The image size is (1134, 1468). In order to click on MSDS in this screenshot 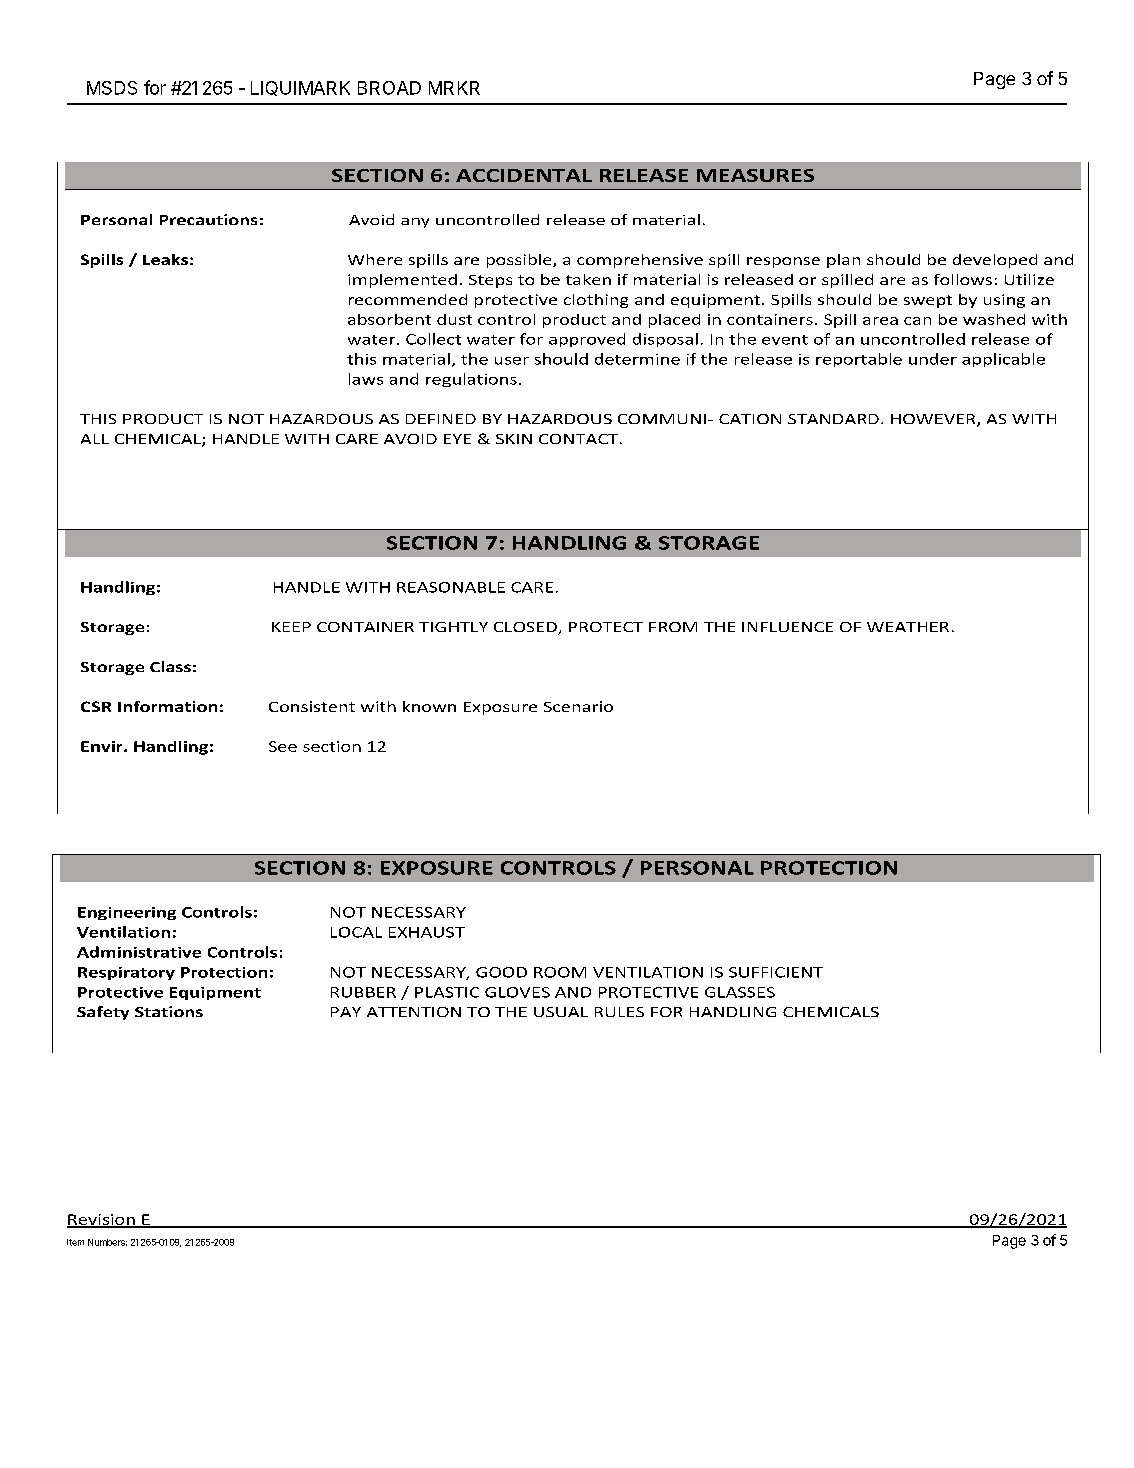, I will do `click(112, 88)`.
